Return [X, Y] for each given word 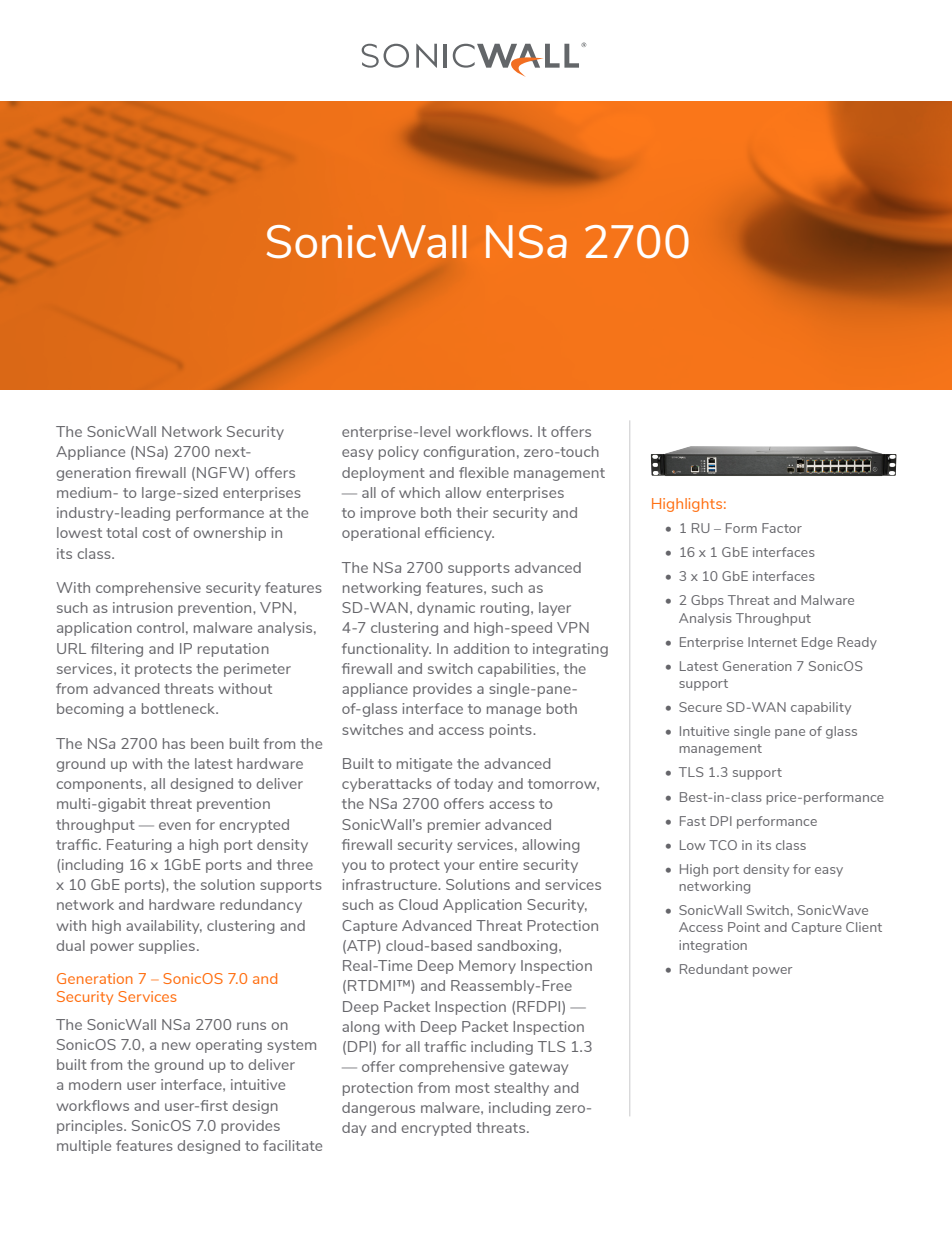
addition [481, 648]
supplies [167, 947]
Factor [782, 528]
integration [713, 946]
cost [156, 533]
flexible [484, 472]
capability [821, 708]
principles [91, 1127]
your [459, 867]
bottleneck [179, 708]
